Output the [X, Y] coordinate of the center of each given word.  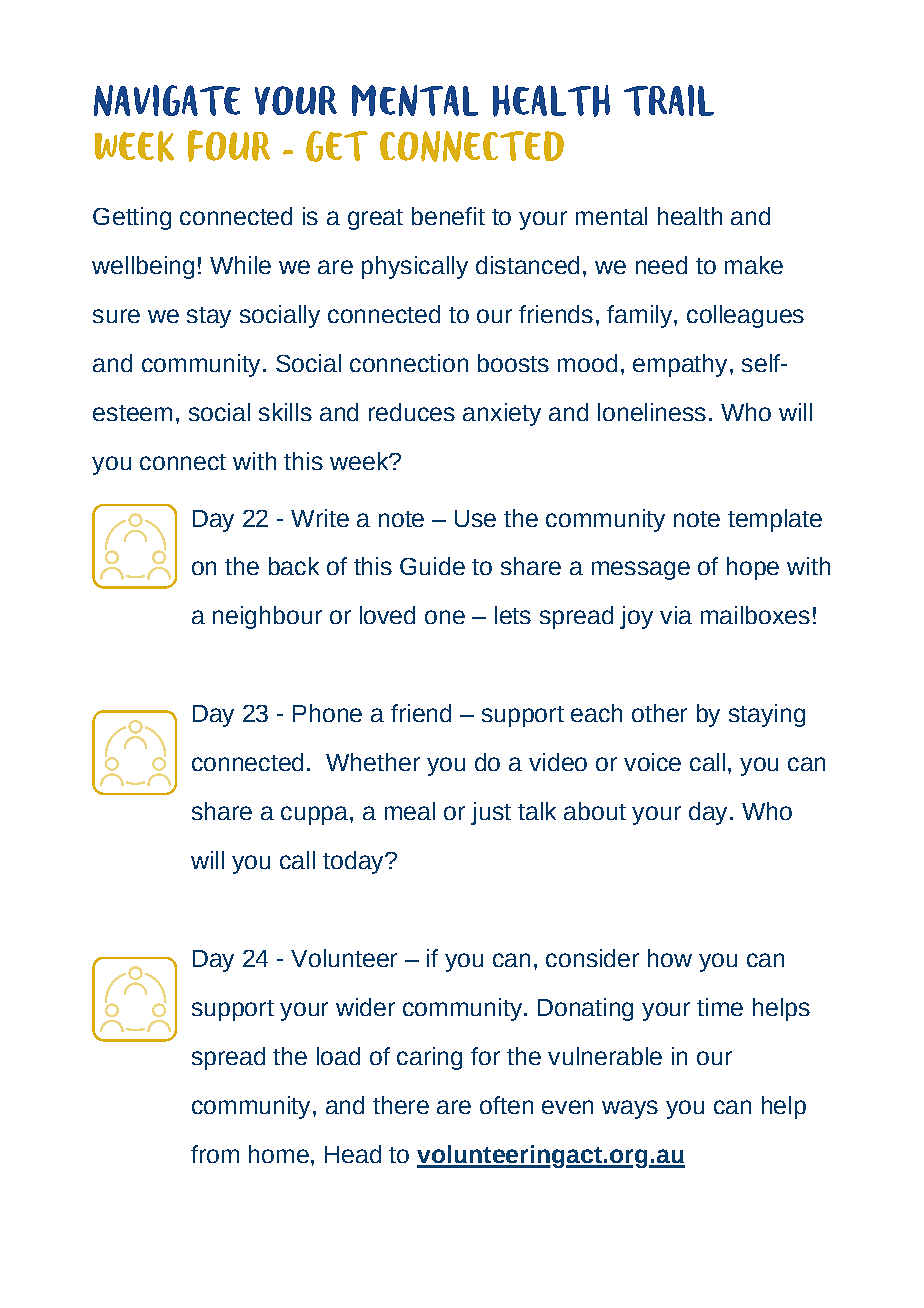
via [676, 615]
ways [630, 1109]
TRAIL [669, 100]
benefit [448, 216]
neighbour [267, 617]
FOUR [229, 146]
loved [387, 615]
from [215, 1154]
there [401, 1105]
